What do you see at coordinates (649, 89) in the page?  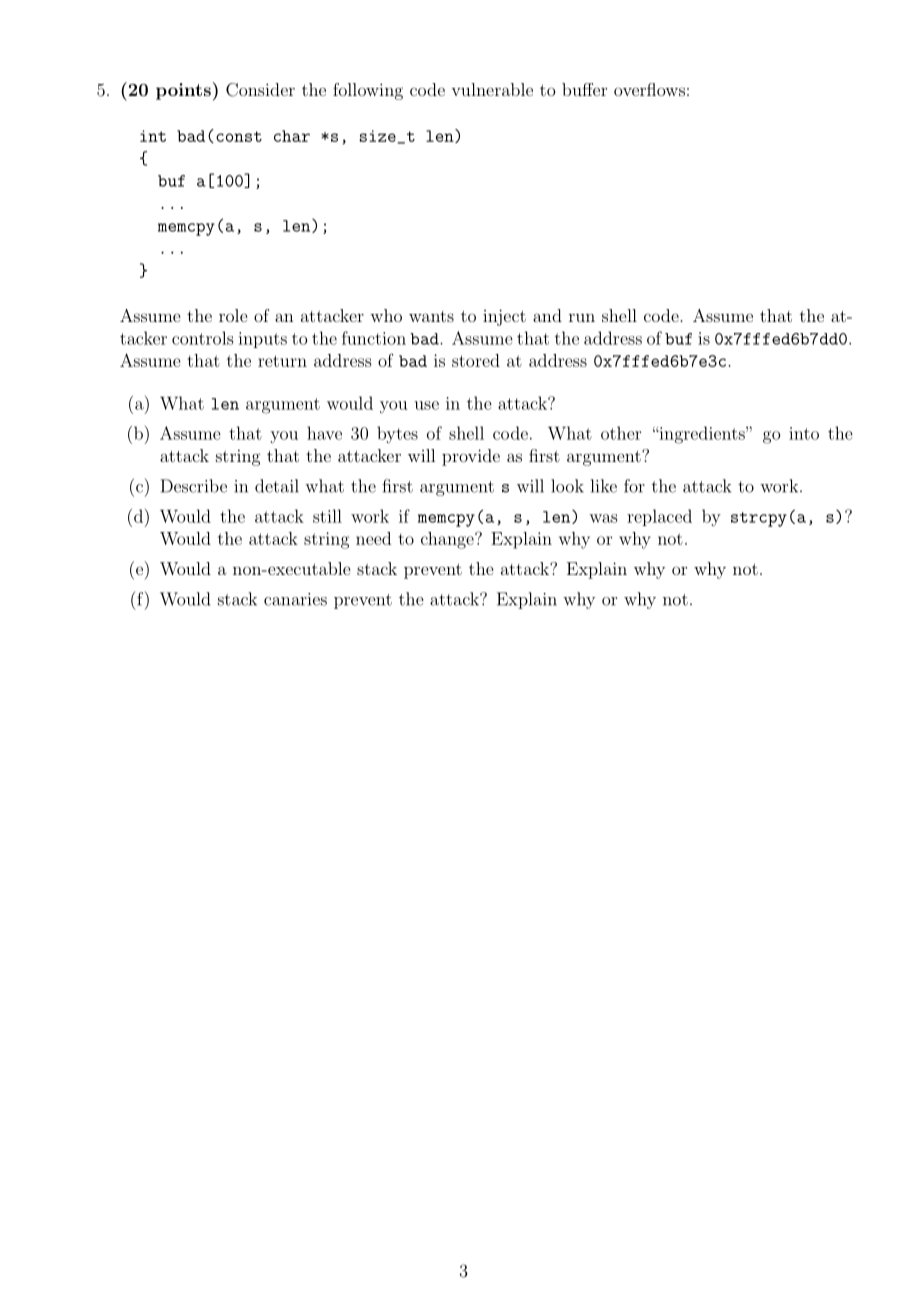 I see `overflows` at bounding box center [649, 89].
